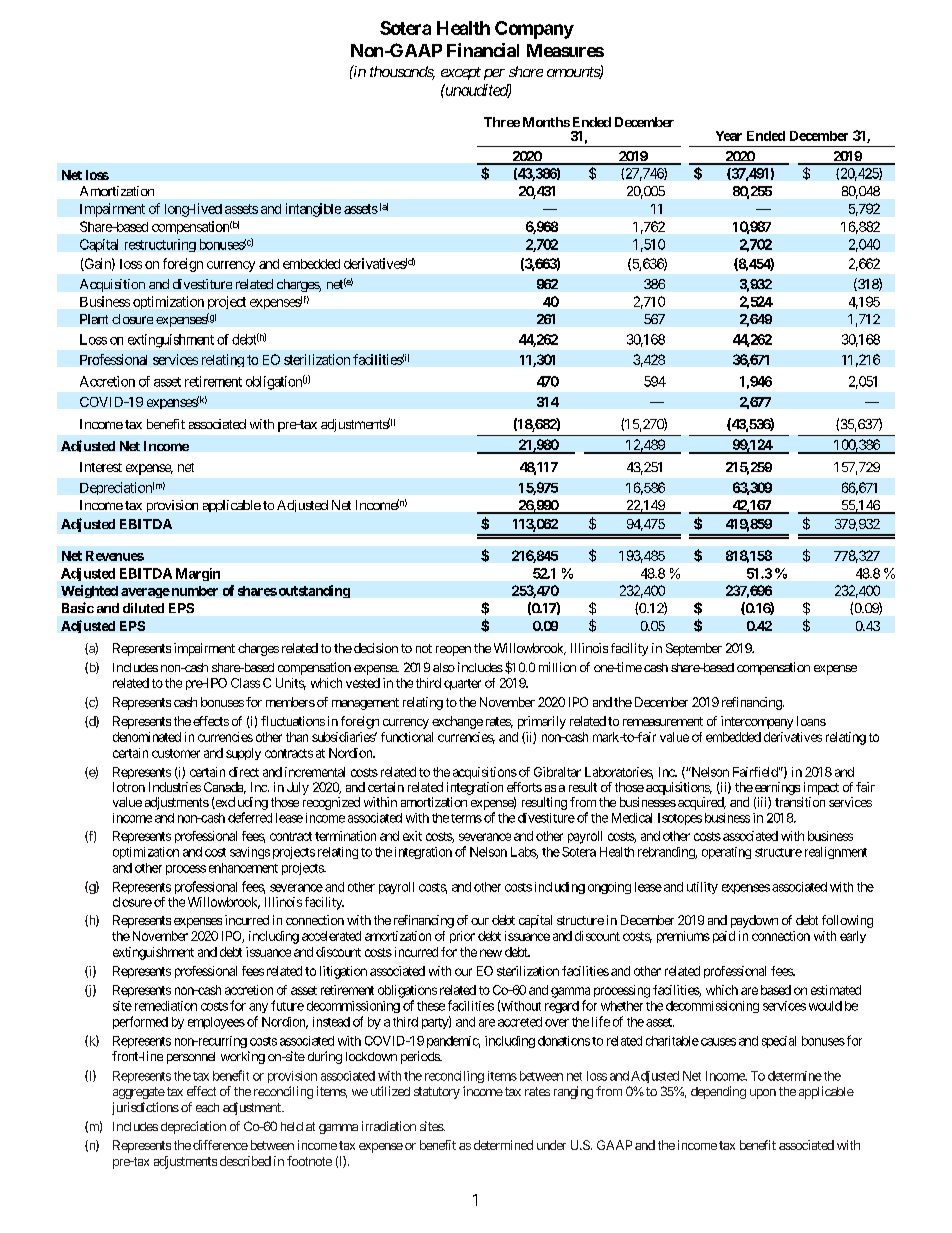  What do you see at coordinates (145, 1108) in the screenshot?
I see `jurisdictions` at bounding box center [145, 1108].
